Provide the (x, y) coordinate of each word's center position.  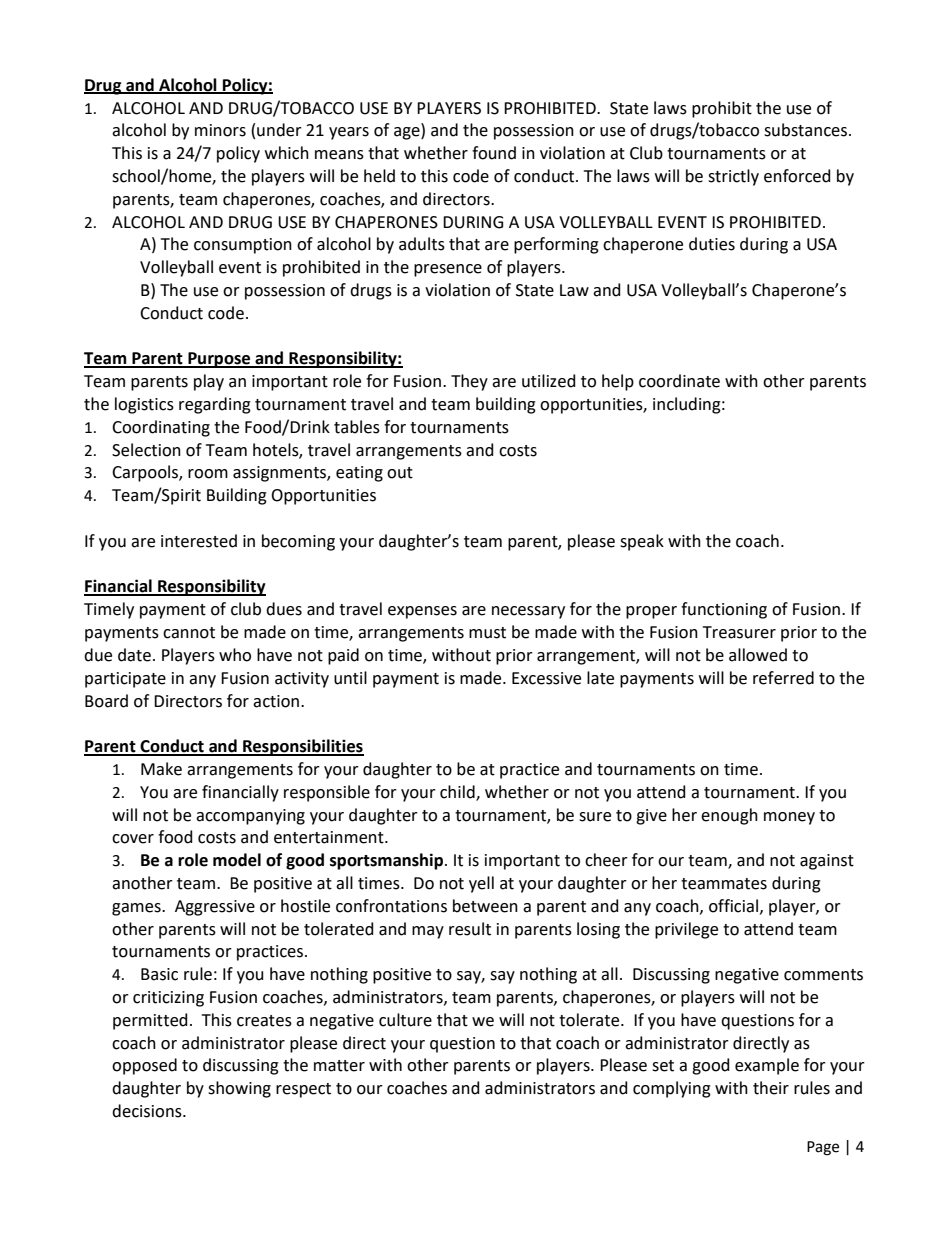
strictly (733, 177)
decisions (148, 1111)
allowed (758, 655)
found (494, 153)
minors (220, 130)
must (487, 633)
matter (339, 1066)
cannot (189, 633)
